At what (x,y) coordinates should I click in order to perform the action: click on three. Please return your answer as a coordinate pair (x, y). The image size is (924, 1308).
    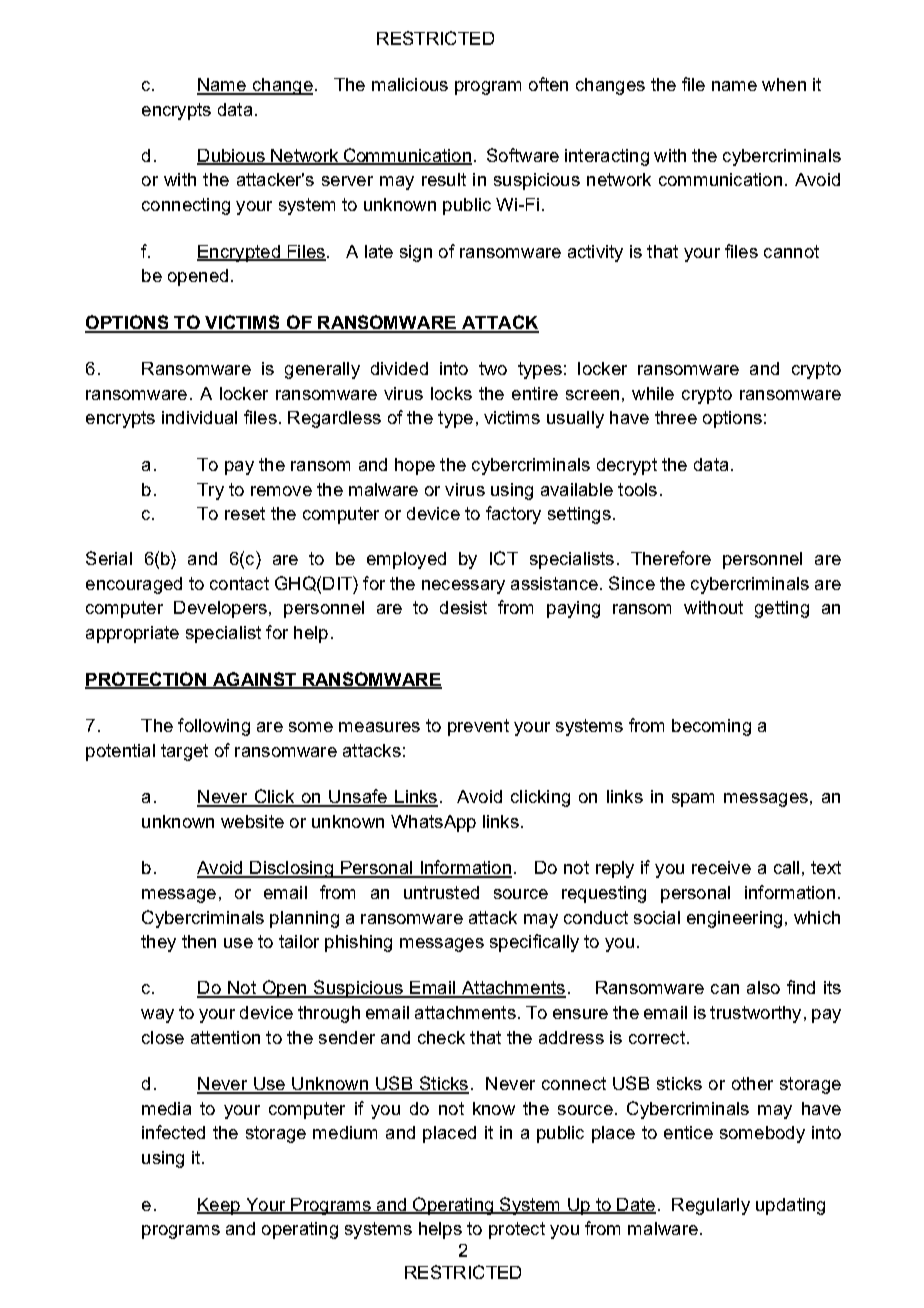
    Looking at the image, I should click on (676, 417).
